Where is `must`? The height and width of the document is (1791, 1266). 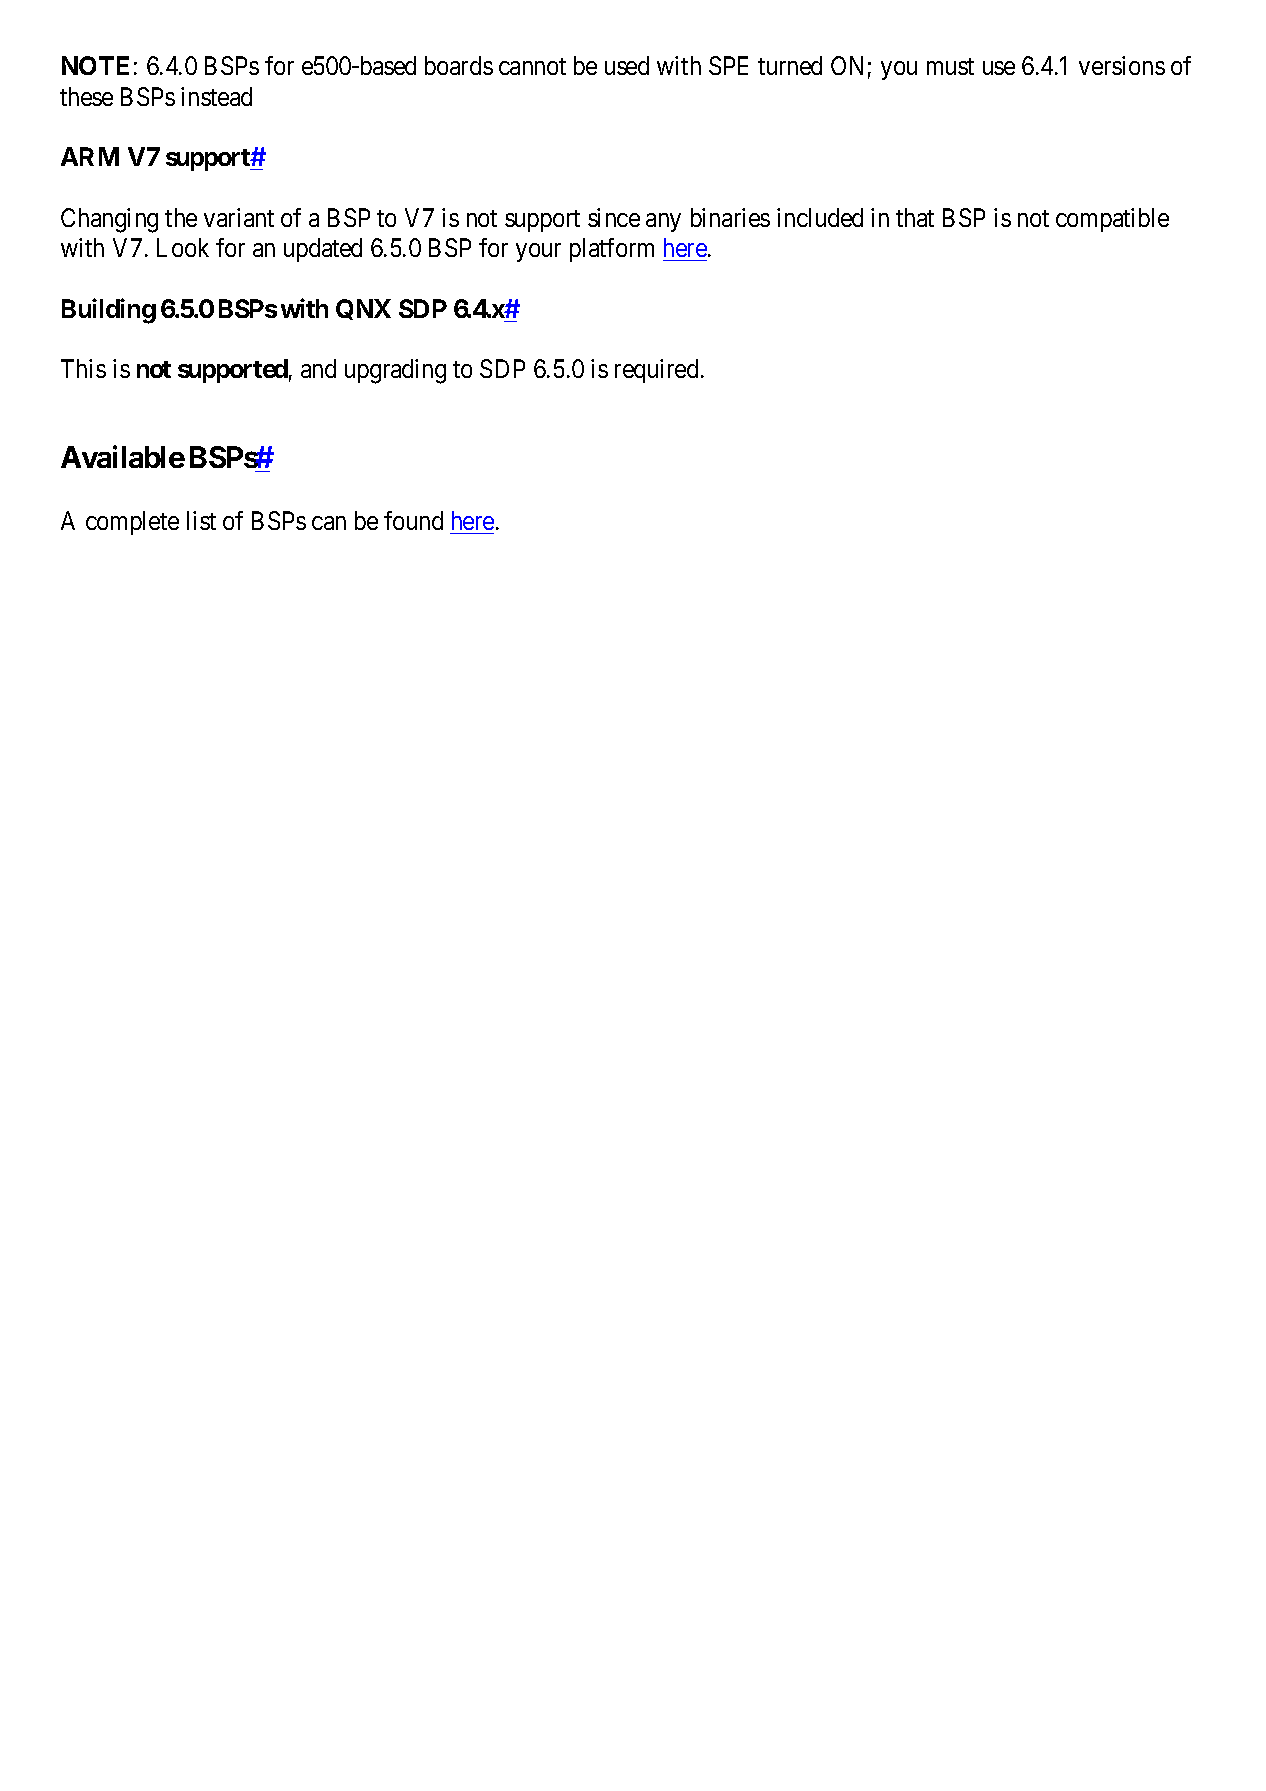 must is located at coordinates (950, 66).
